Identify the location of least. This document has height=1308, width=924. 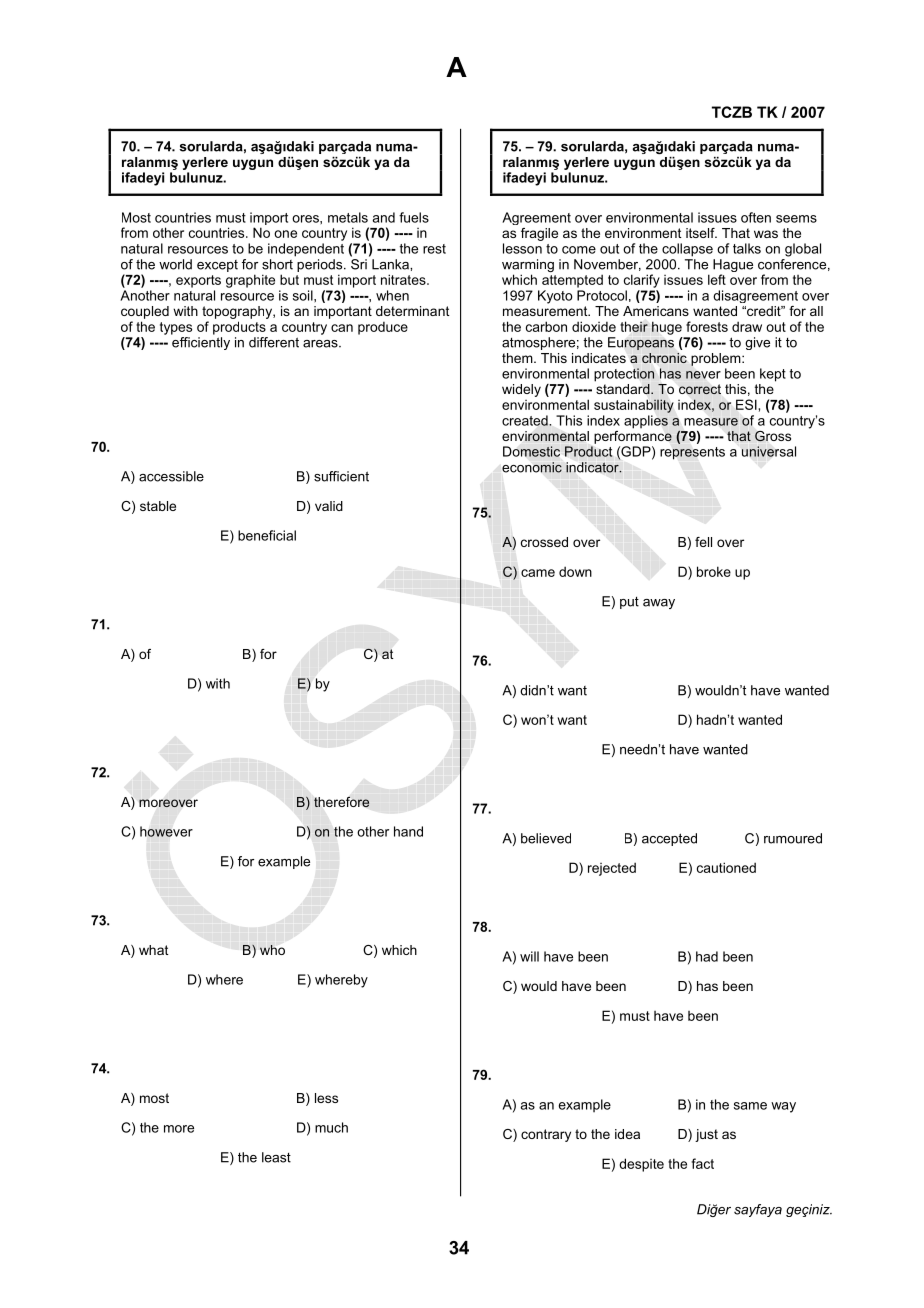
(276, 1157).
